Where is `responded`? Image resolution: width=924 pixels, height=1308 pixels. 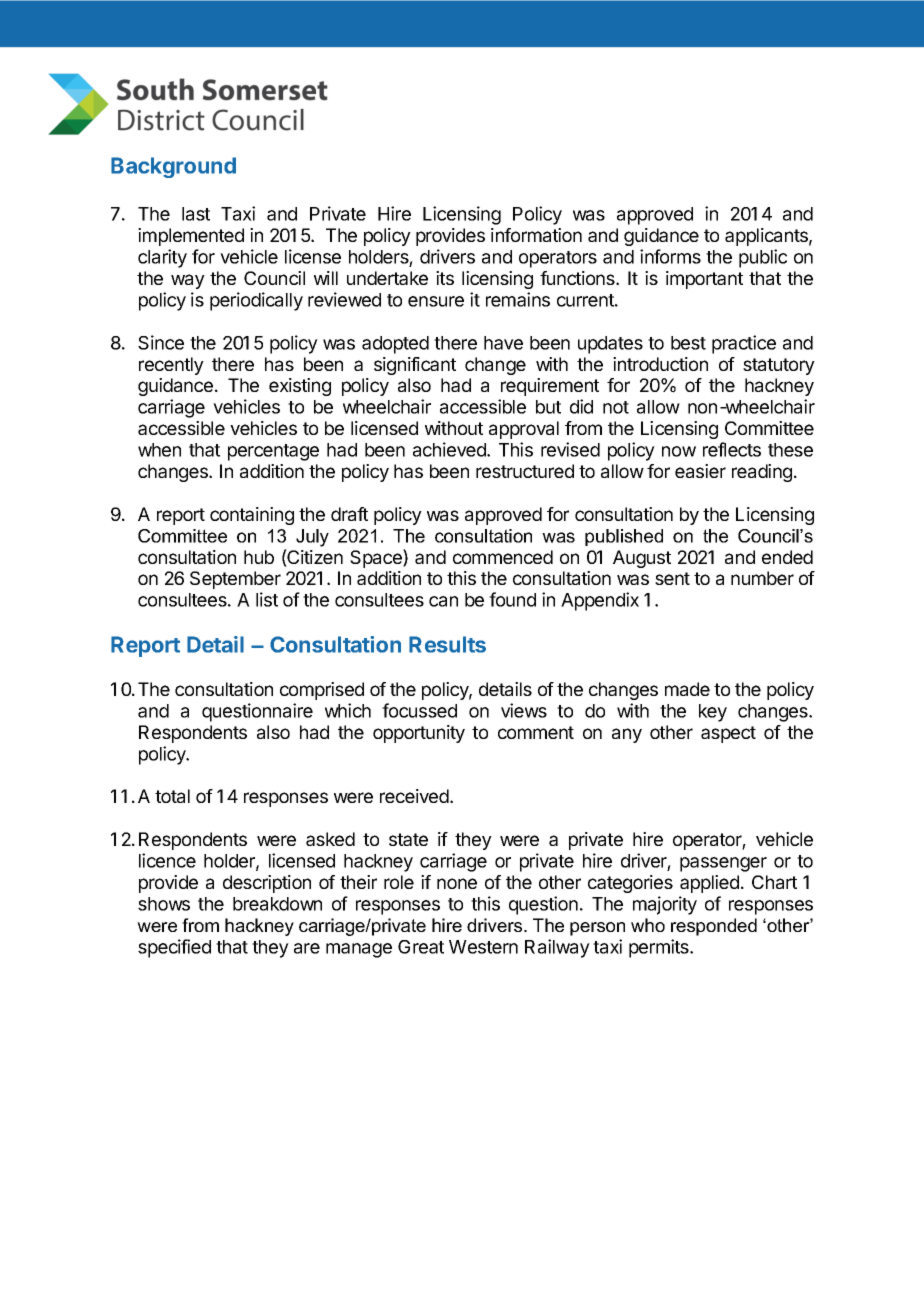
responded is located at coordinates (714, 927).
